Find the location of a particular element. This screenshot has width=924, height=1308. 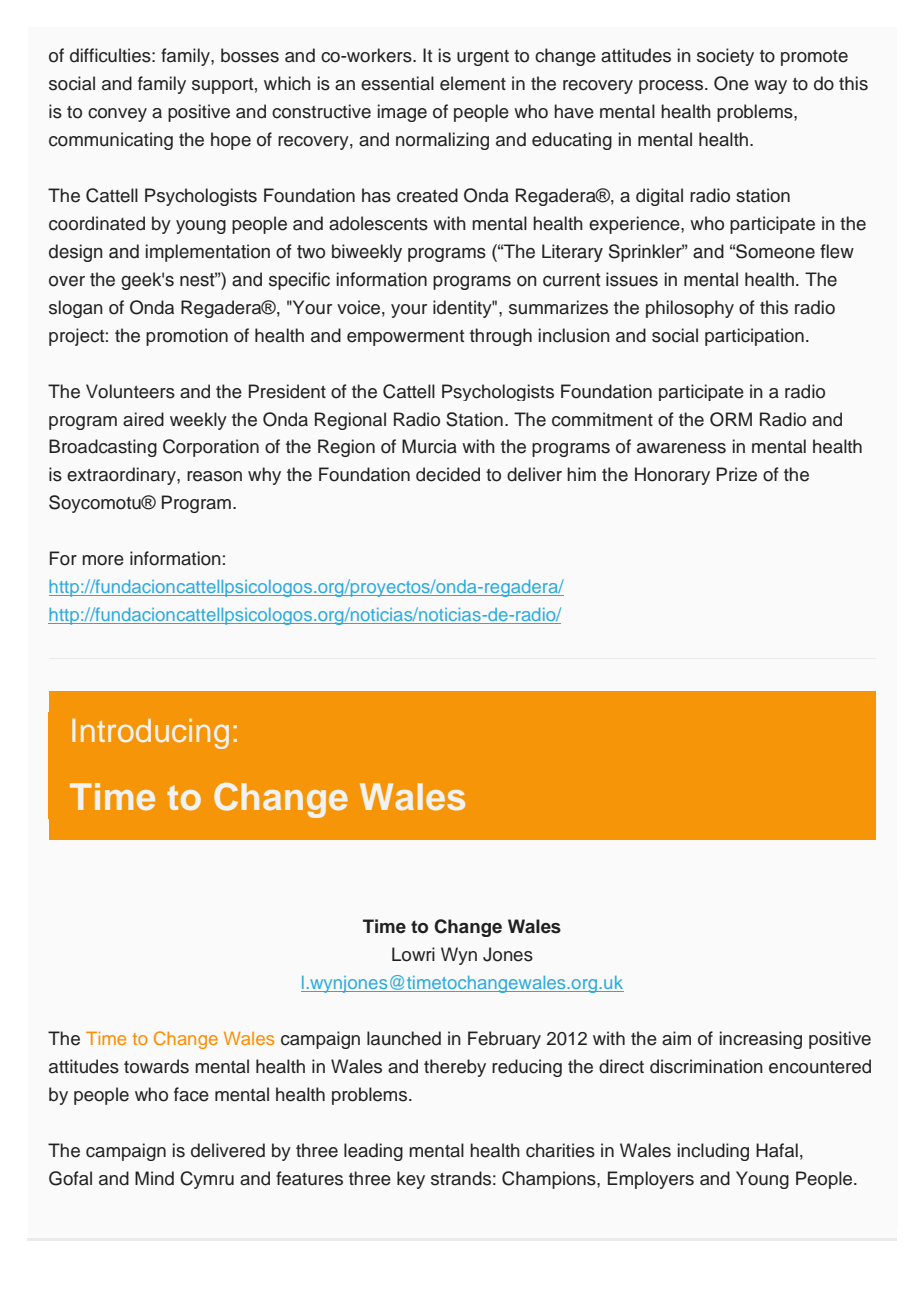

increasing is located at coordinates (761, 1040).
